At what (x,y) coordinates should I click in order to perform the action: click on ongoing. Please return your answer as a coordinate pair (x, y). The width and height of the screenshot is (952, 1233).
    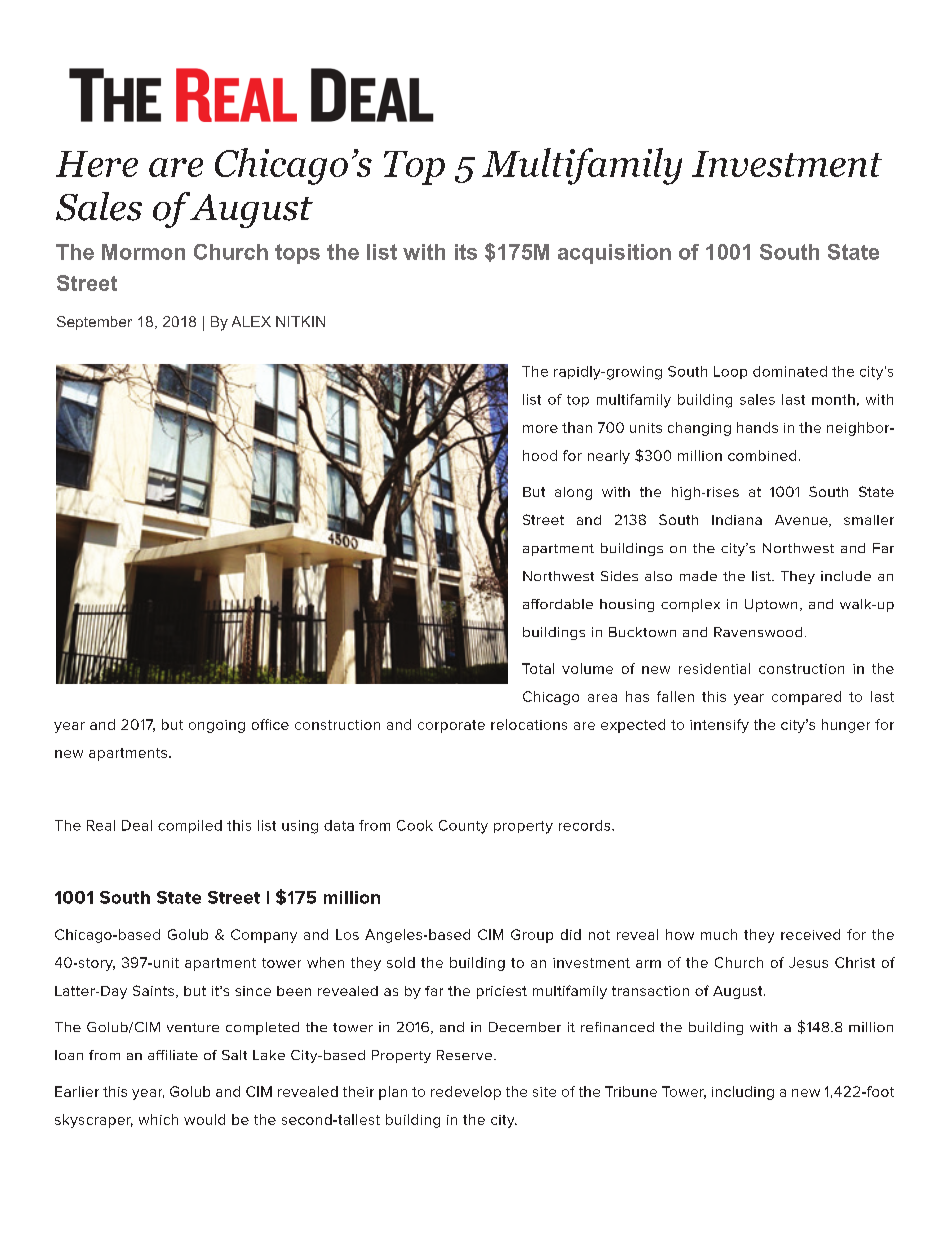
    Looking at the image, I should click on (217, 726).
